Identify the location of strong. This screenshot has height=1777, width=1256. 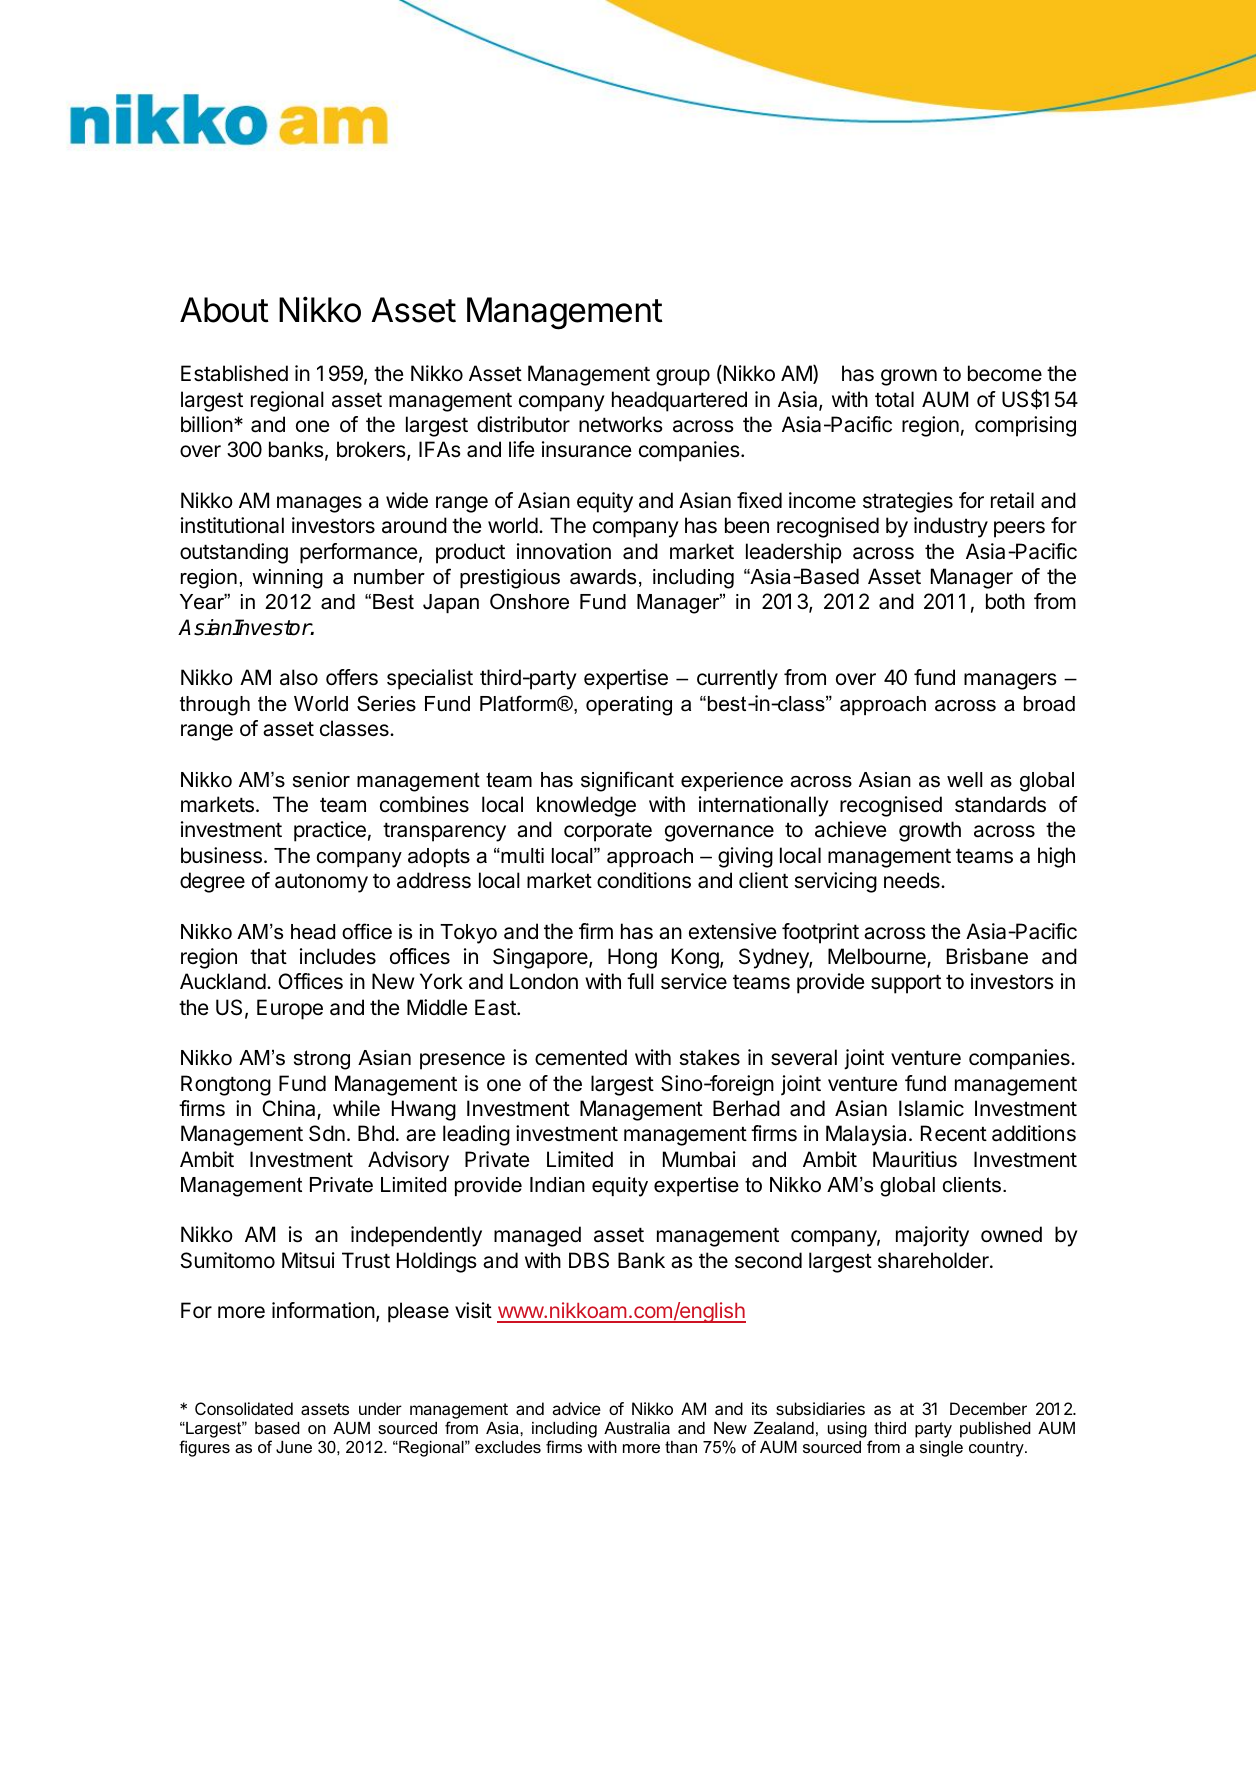
(322, 1060).
